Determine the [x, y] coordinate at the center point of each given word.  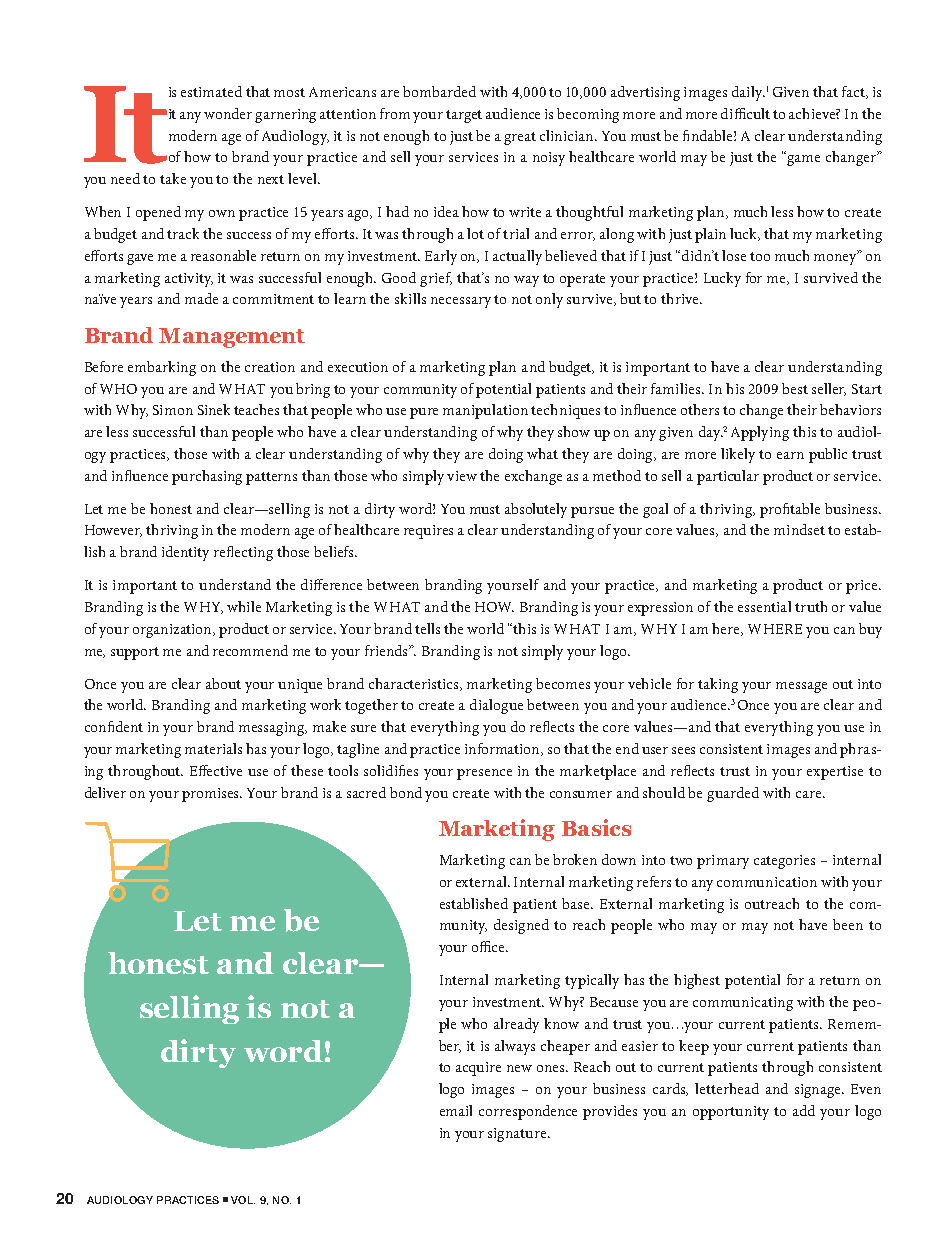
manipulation [485, 411]
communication [767, 882]
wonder [228, 113]
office [489, 946]
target [464, 116]
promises [212, 795]
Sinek [214, 409]
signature [518, 1135]
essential [764, 606]
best [795, 388]
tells [427, 628]
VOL [243, 1200]
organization [174, 631]
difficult [745, 113]
